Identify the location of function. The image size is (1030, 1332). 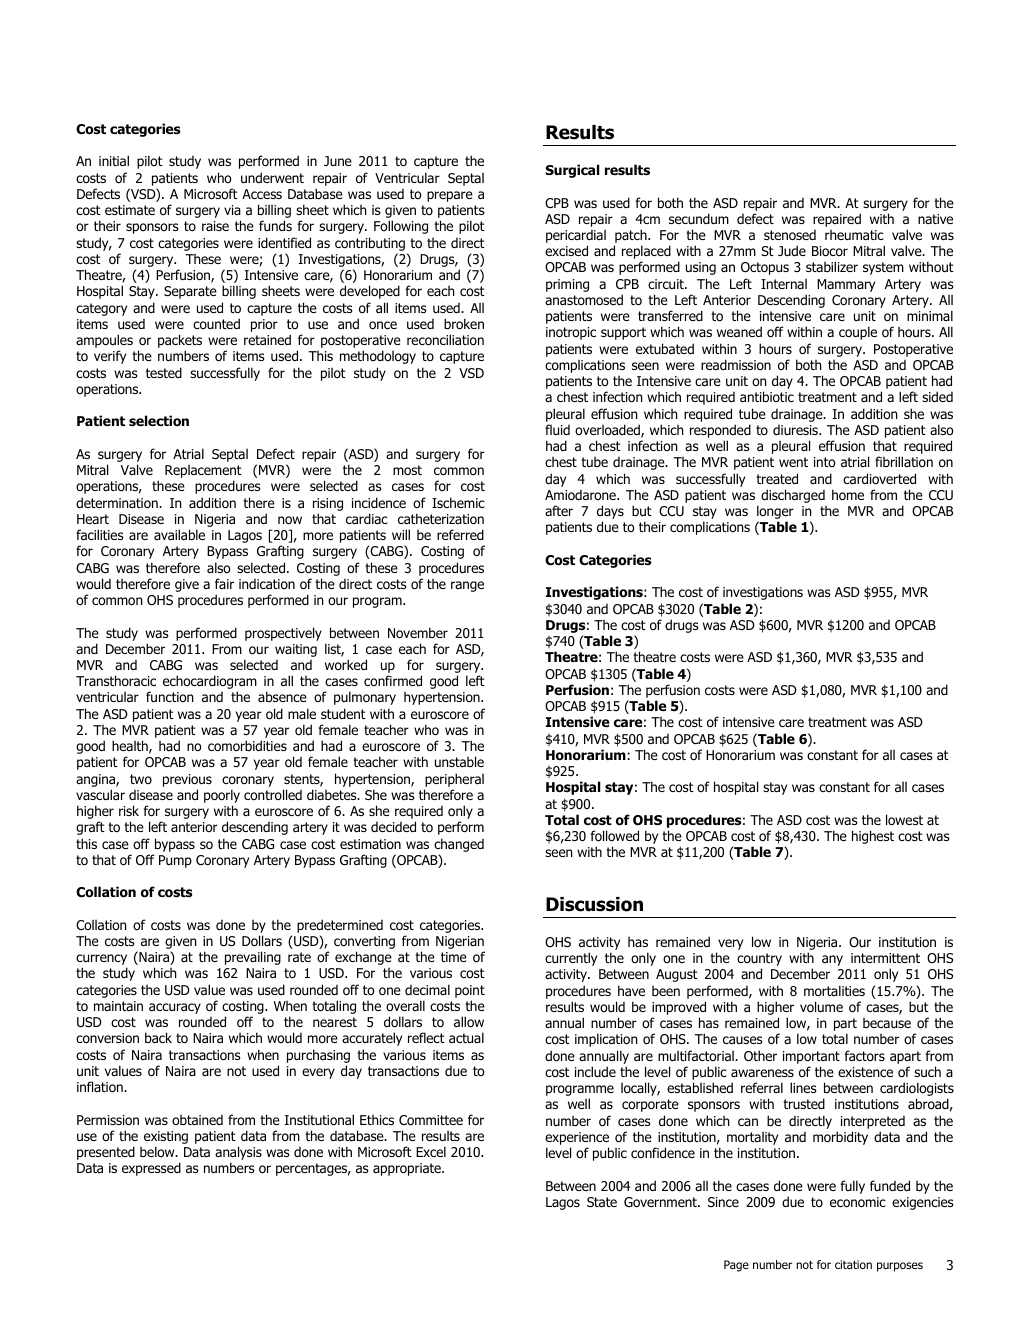
(170, 696).
